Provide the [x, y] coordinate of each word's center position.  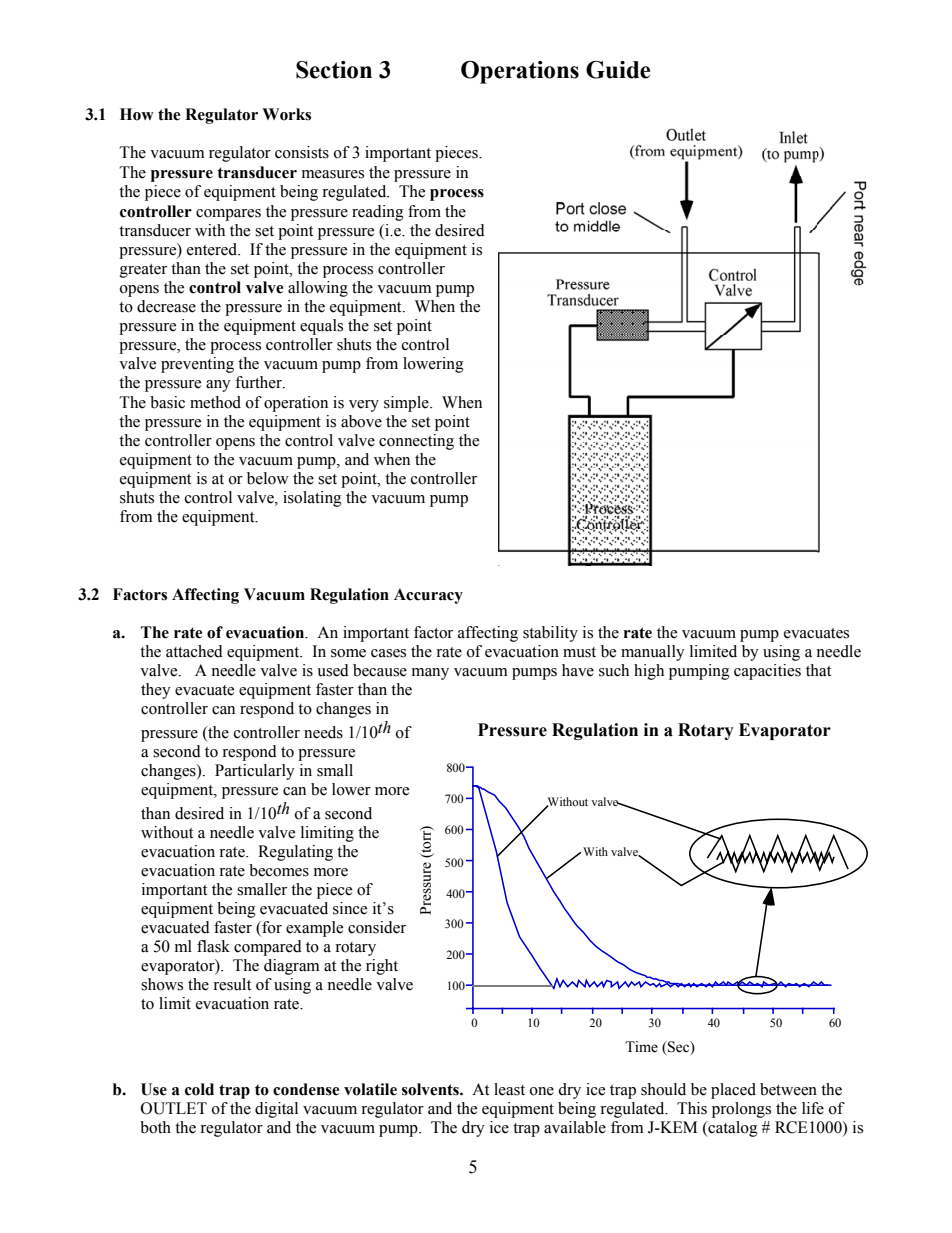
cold [199, 1089]
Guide [618, 70]
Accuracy [428, 596]
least [509, 1089]
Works [286, 114]
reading [378, 213]
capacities [767, 672]
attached [194, 651]
